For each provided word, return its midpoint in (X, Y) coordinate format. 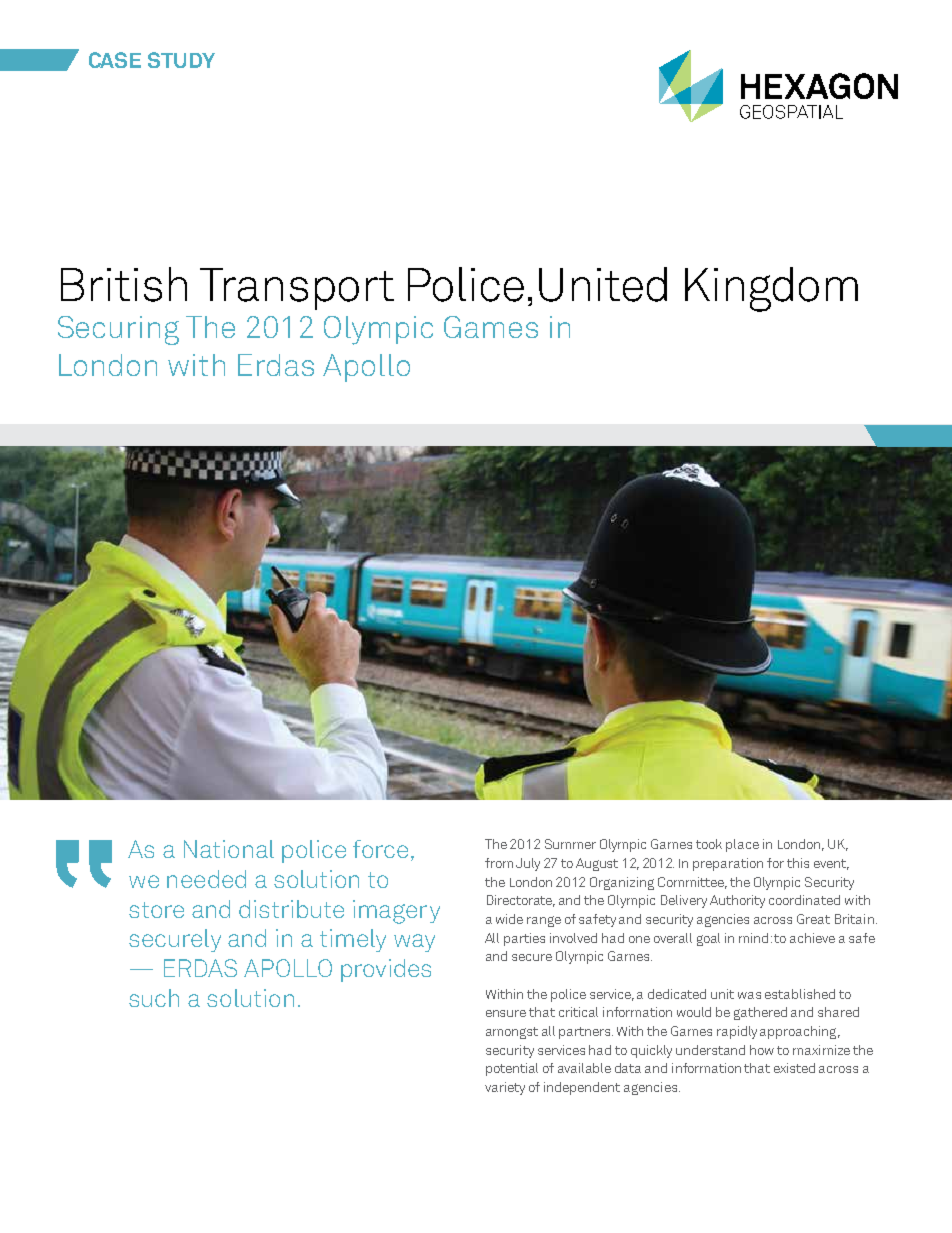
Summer (570, 844)
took (709, 844)
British (124, 284)
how (762, 1050)
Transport (297, 289)
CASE (115, 60)
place (742, 845)
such (154, 998)
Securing (118, 330)
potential (512, 1069)
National (229, 849)
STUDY (181, 60)
